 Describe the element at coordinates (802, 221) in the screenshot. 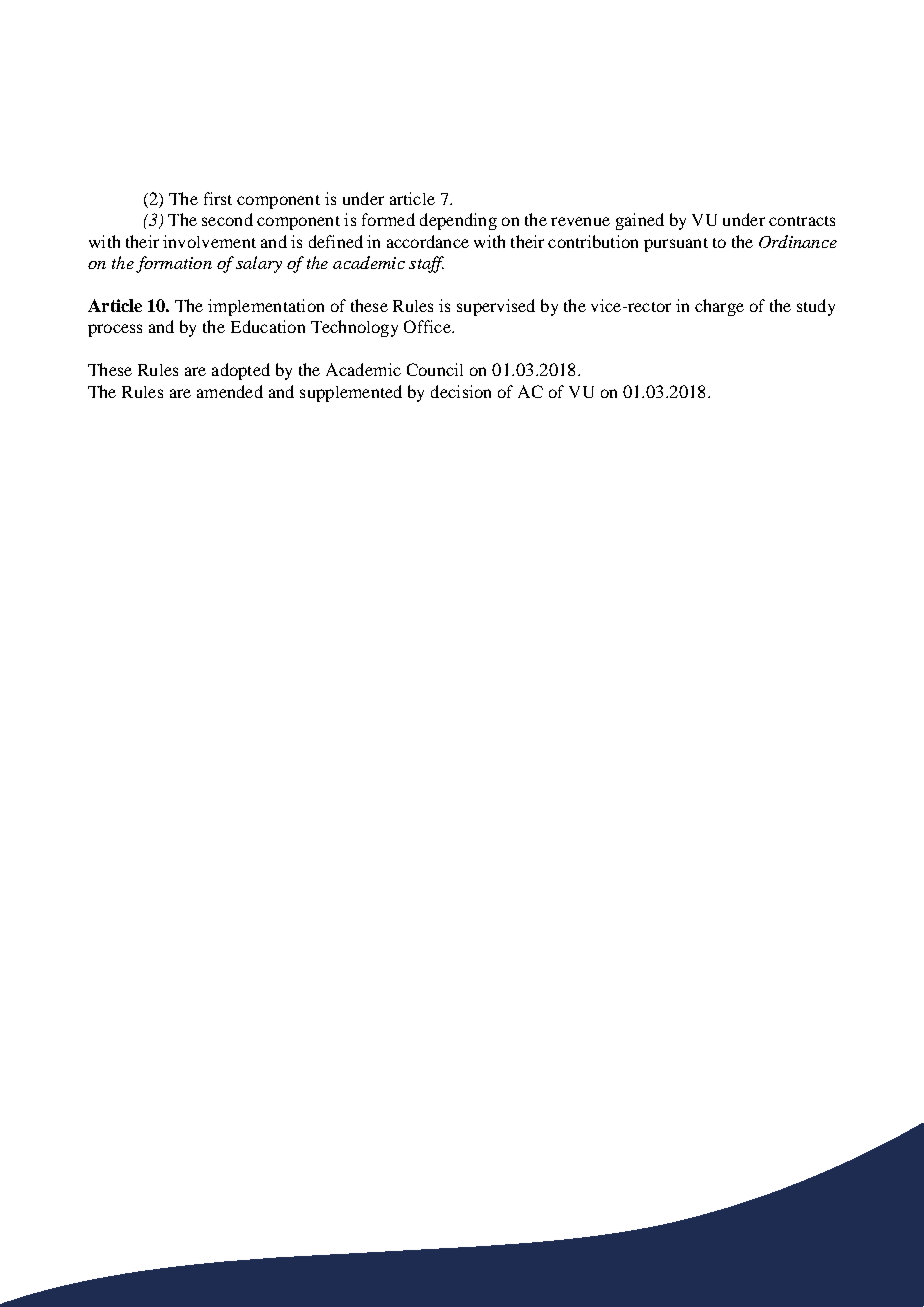

I see `contracts` at that location.
